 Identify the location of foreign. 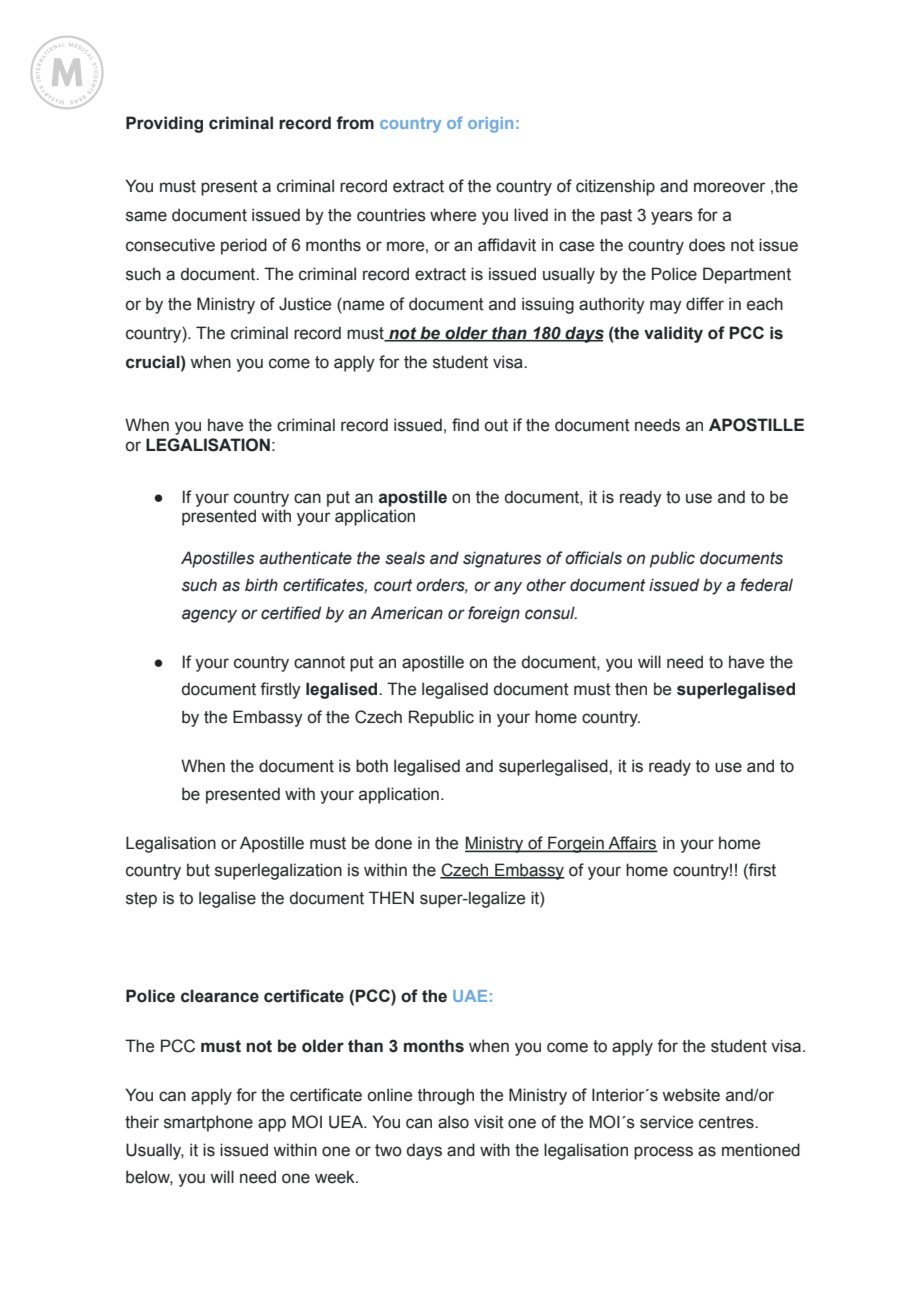
(494, 614).
